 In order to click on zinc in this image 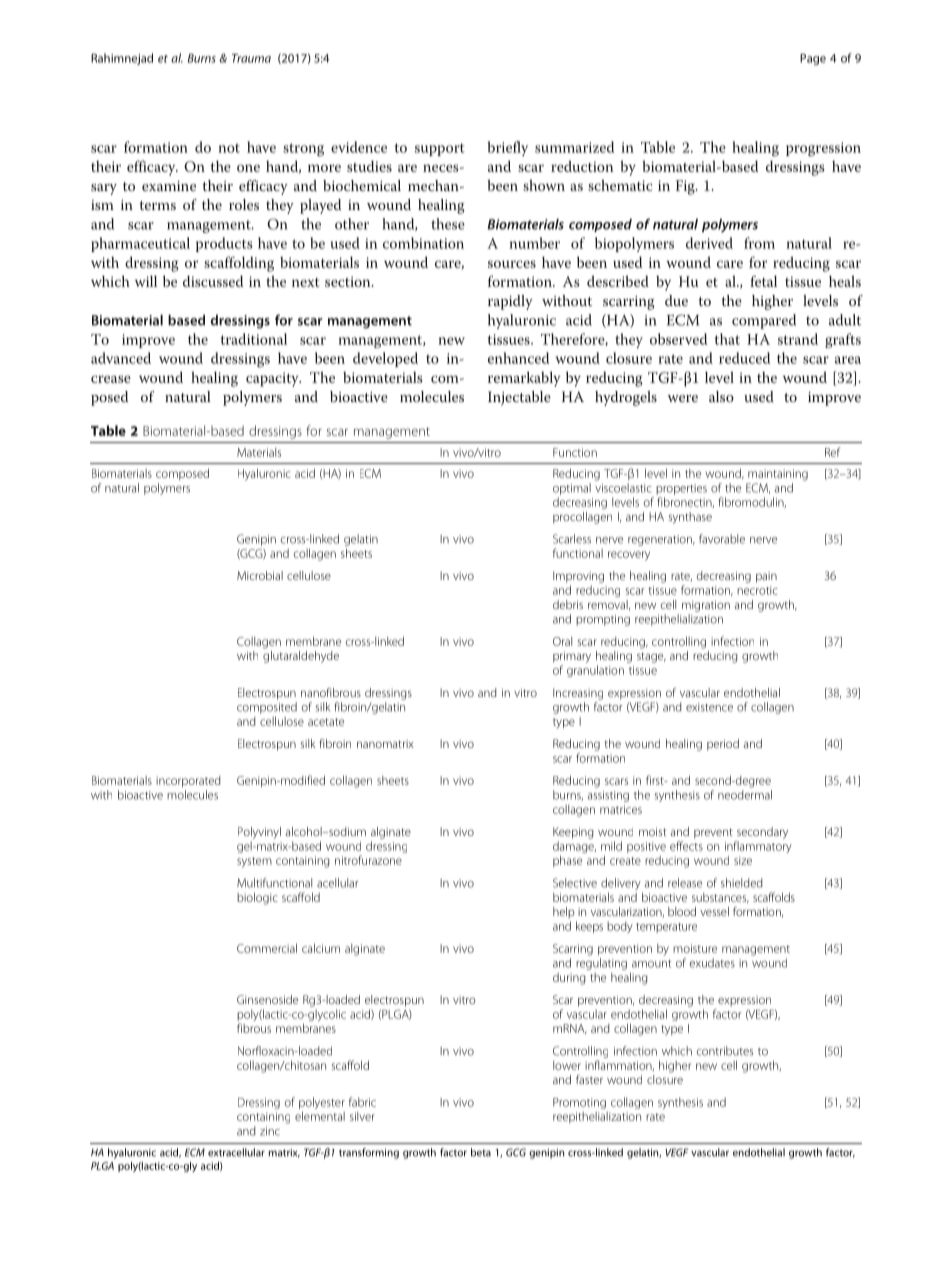, I will do `click(270, 1131)`.
